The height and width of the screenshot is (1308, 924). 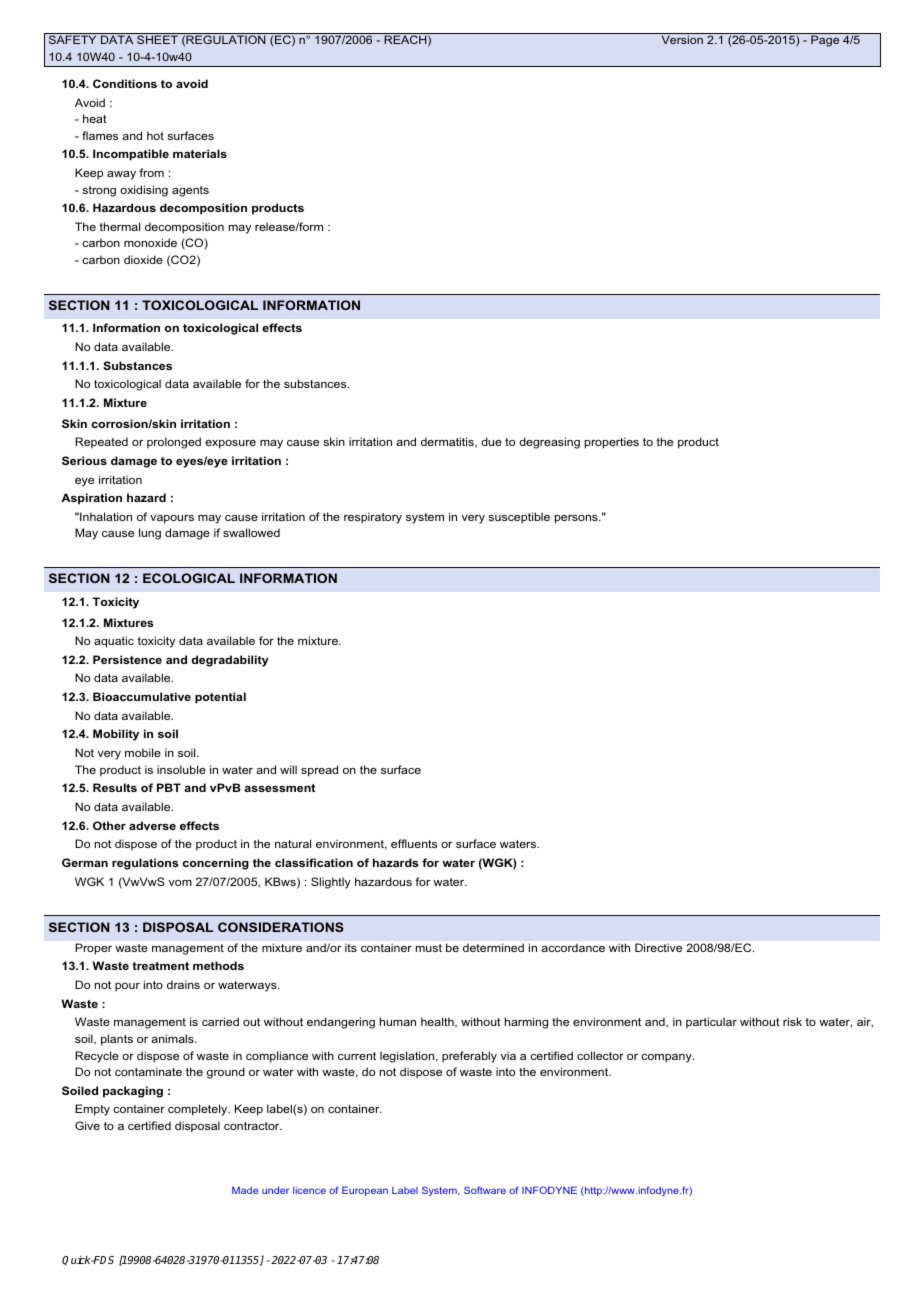 I want to click on Conditions, so click(x=125, y=83).
